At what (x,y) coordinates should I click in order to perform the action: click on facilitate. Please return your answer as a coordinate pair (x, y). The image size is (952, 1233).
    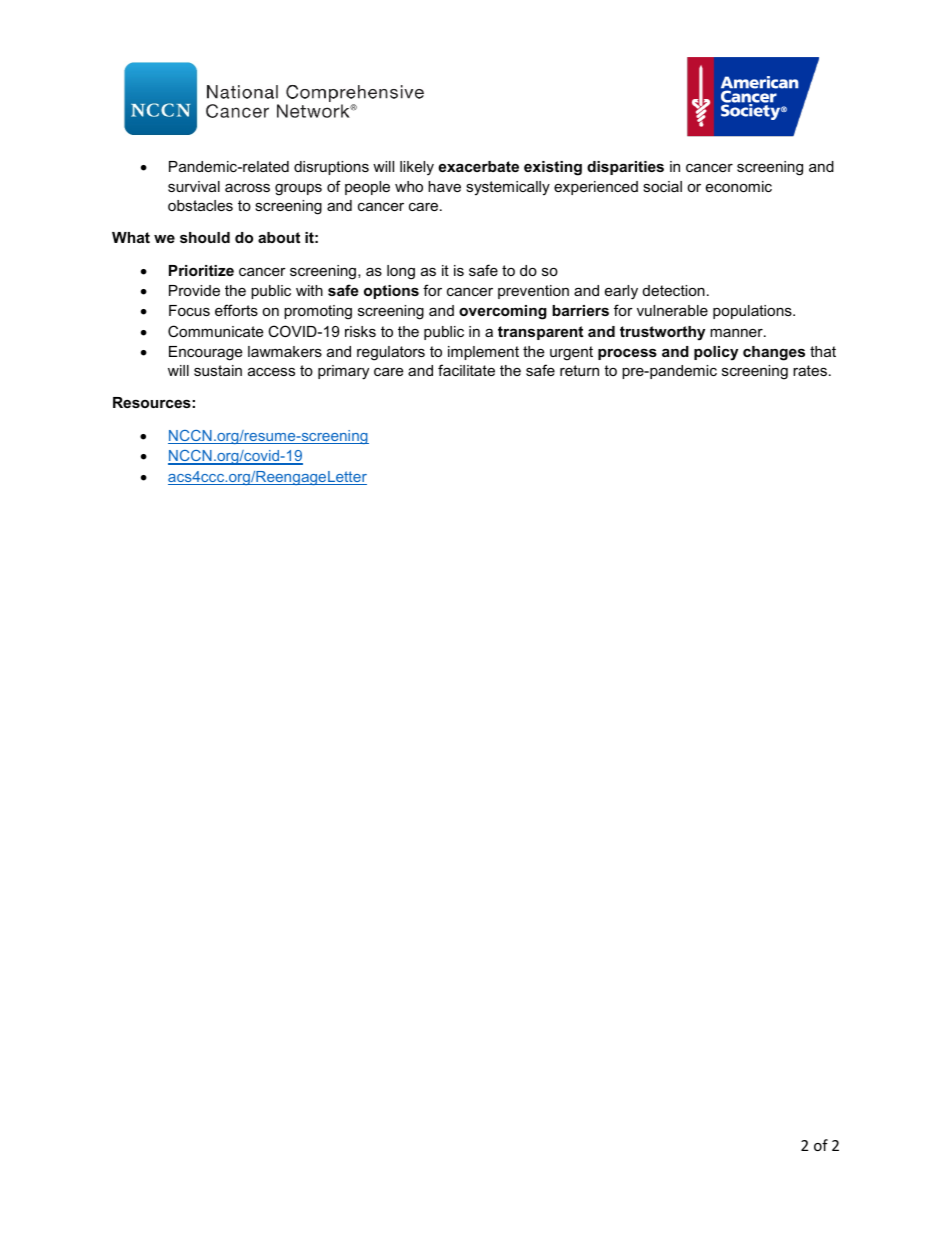
    Looking at the image, I should click on (466, 370).
